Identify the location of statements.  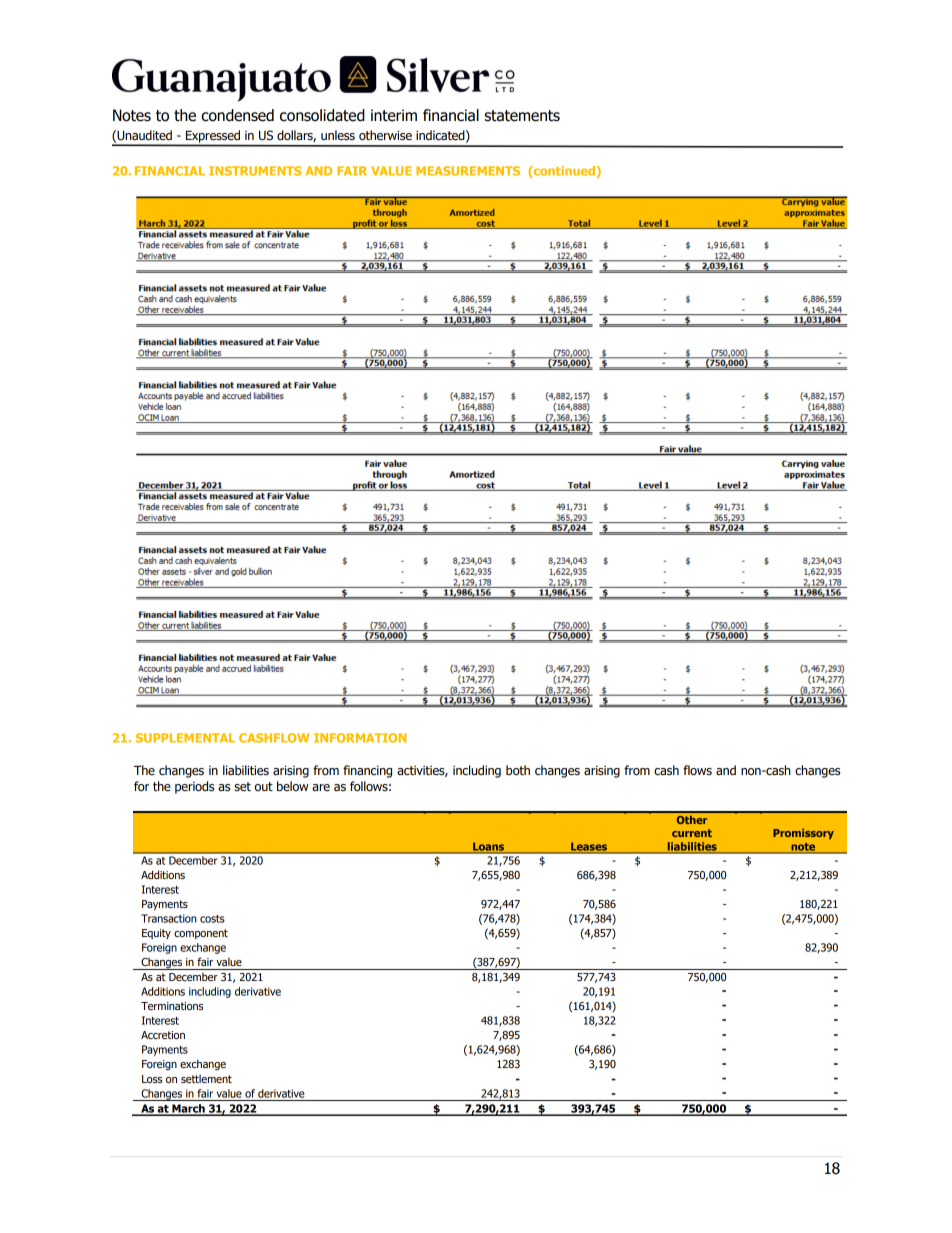
(522, 116).
